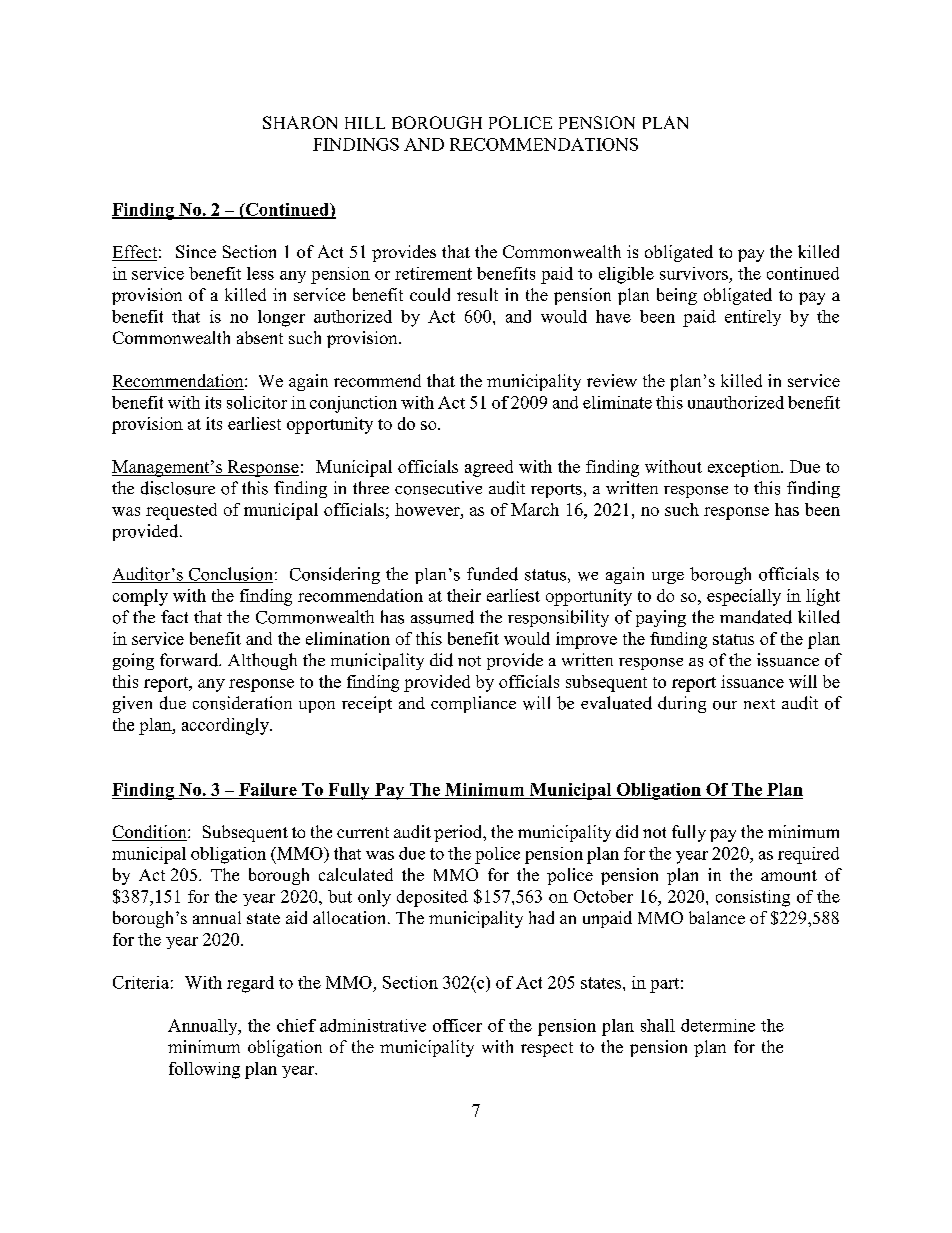  I want to click on their, so click(464, 595).
